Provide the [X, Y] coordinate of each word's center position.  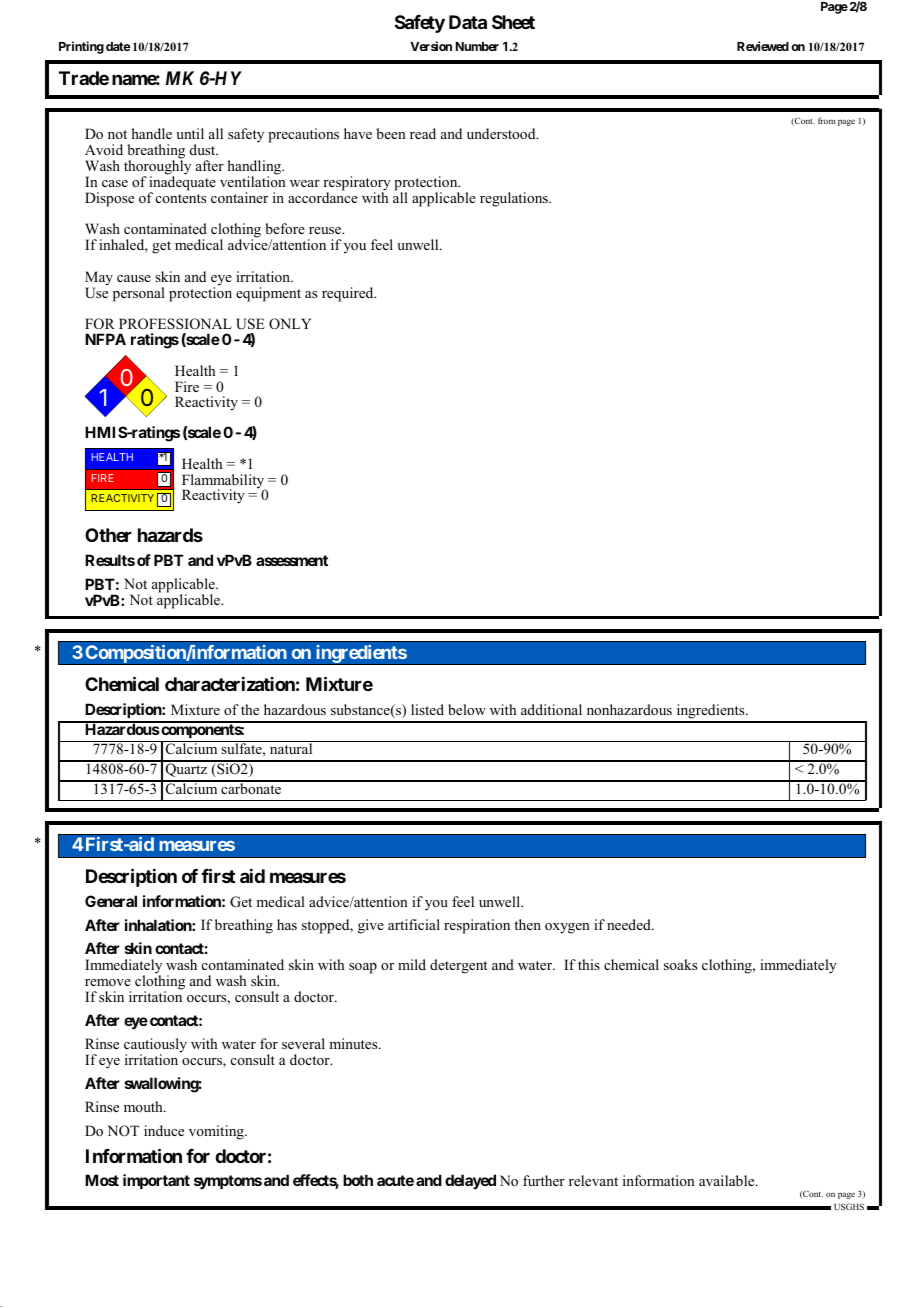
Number [477, 46]
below [467, 709]
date [118, 46]
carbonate [251, 787]
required [349, 294]
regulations [515, 199]
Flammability [224, 482]
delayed [470, 1181]
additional [551, 709]
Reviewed [763, 46]
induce [164, 1130]
